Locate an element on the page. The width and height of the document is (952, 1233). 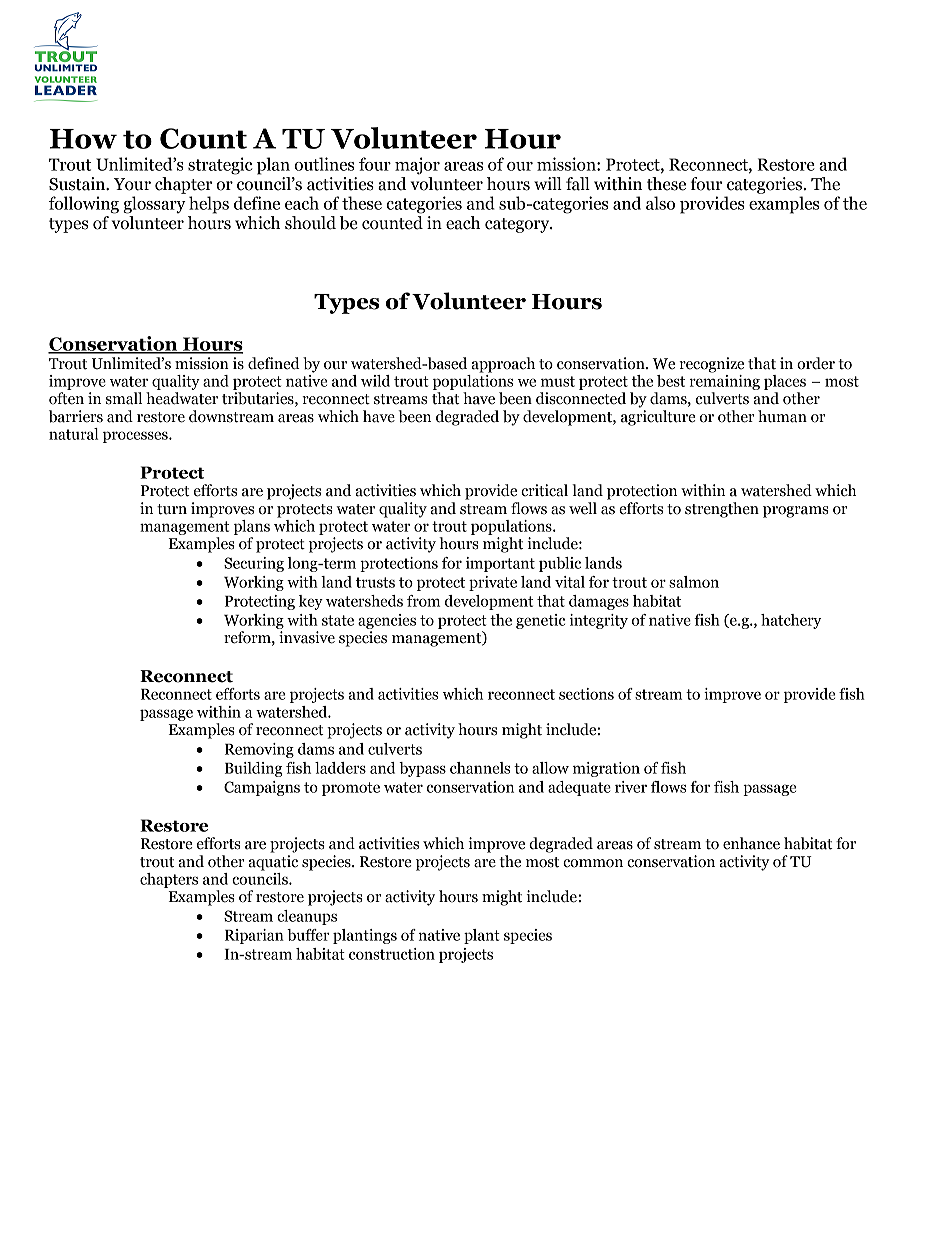
construction is located at coordinates (392, 954).
